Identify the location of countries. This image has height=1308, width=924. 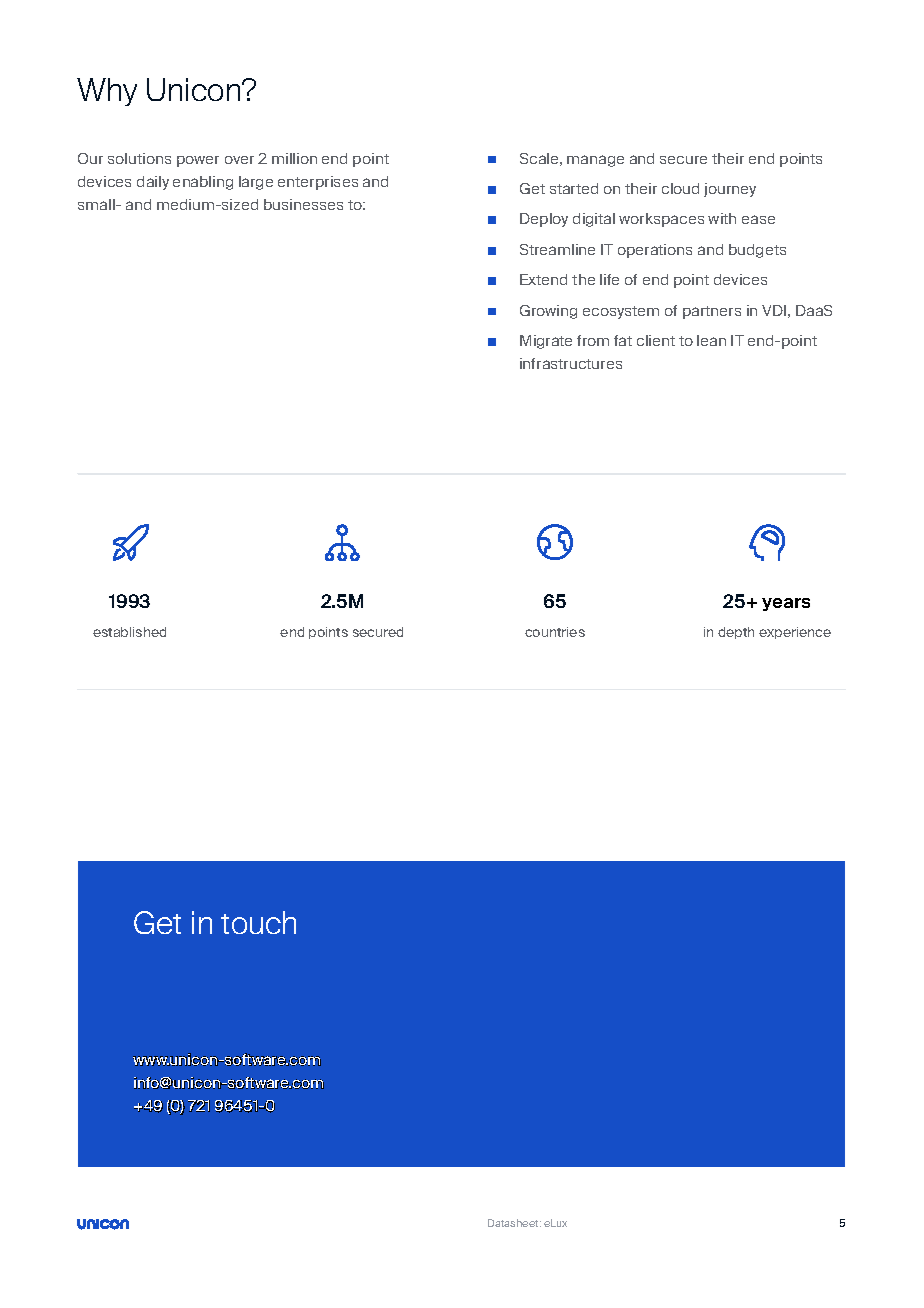
(555, 632).
